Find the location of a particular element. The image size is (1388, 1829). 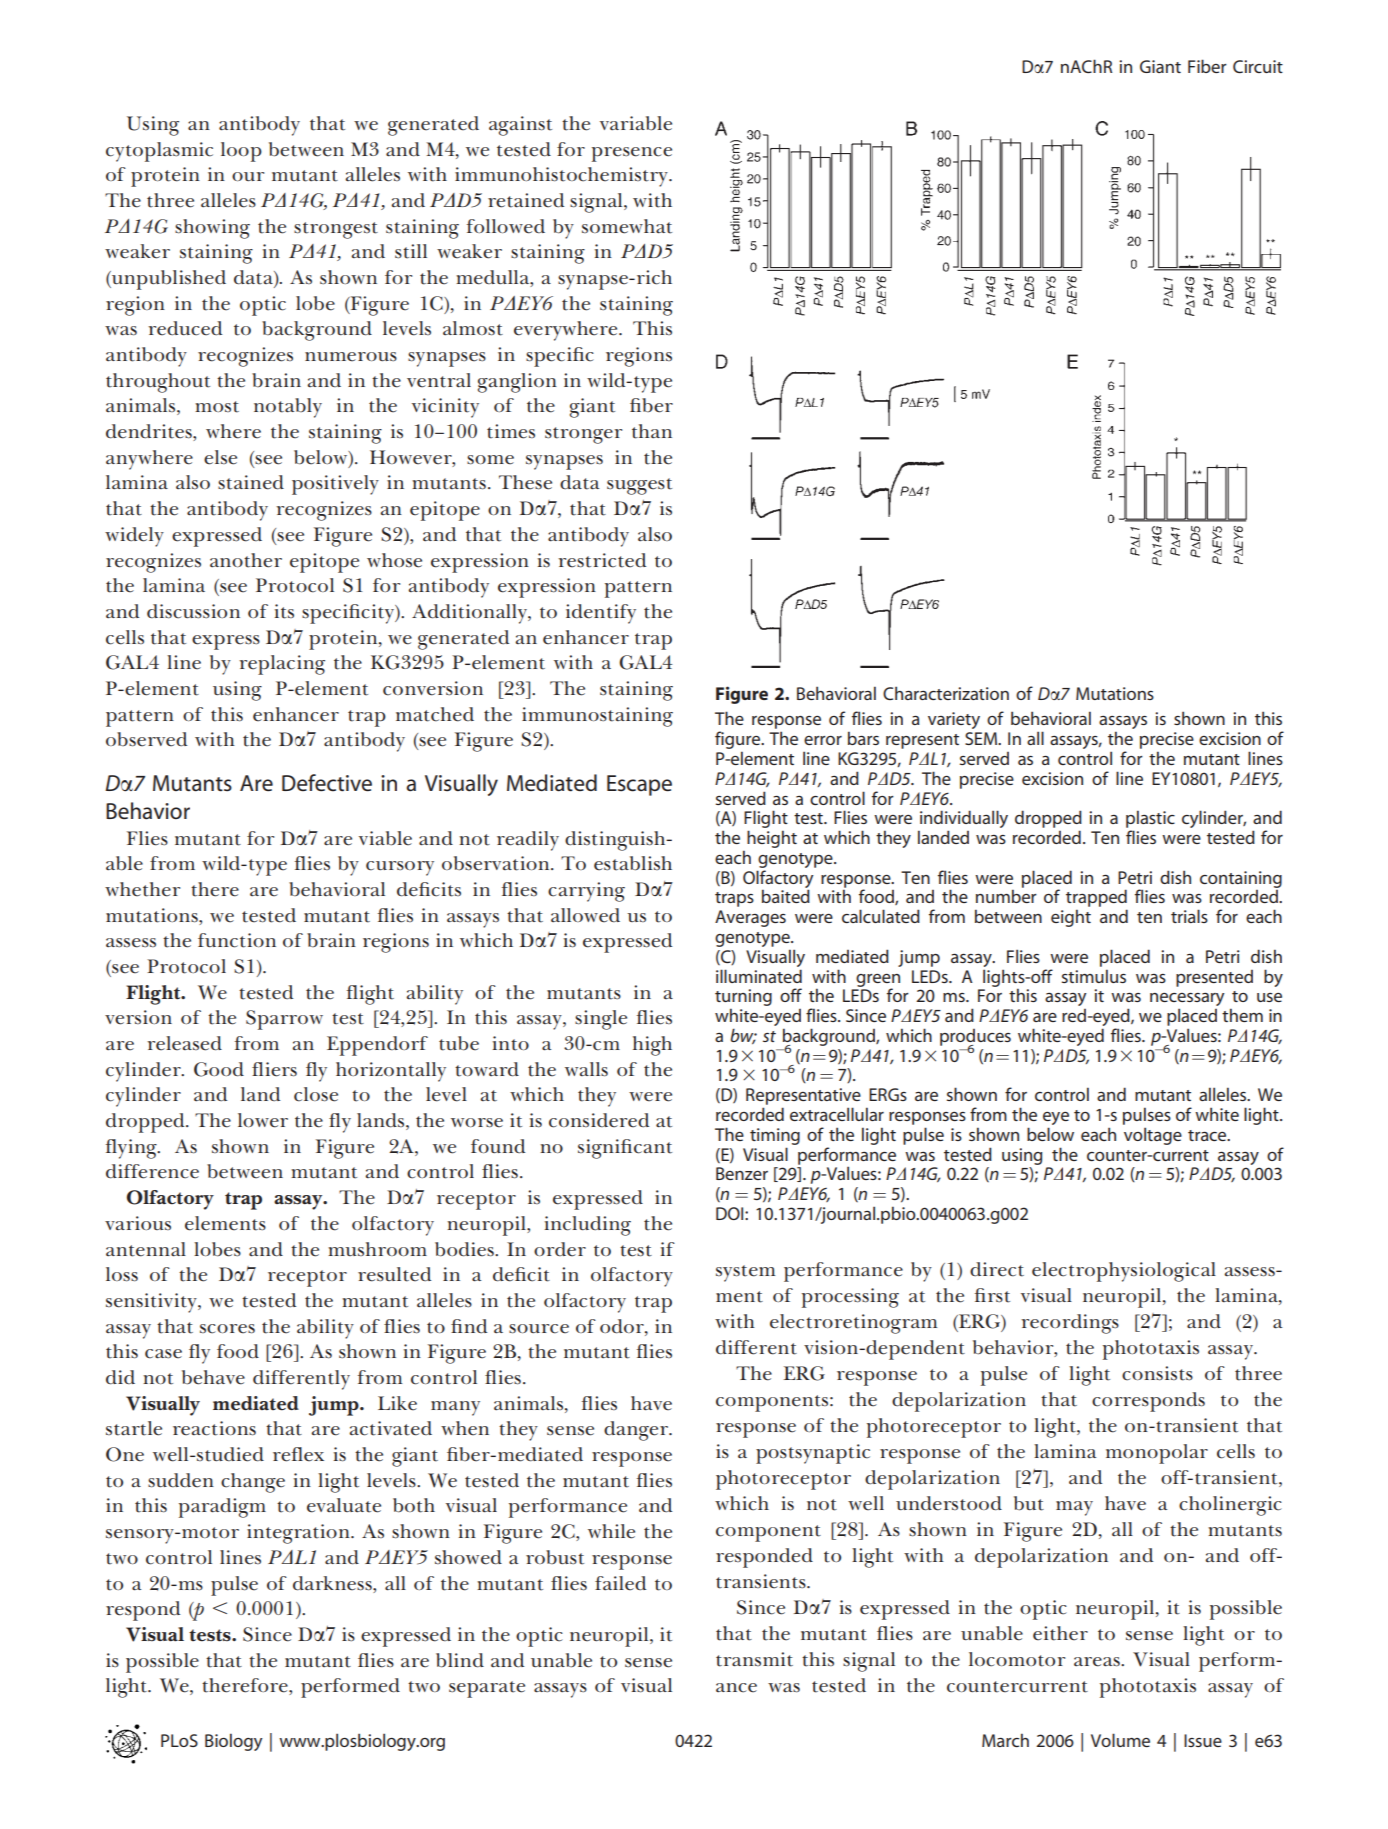

scores is located at coordinates (227, 1329).
